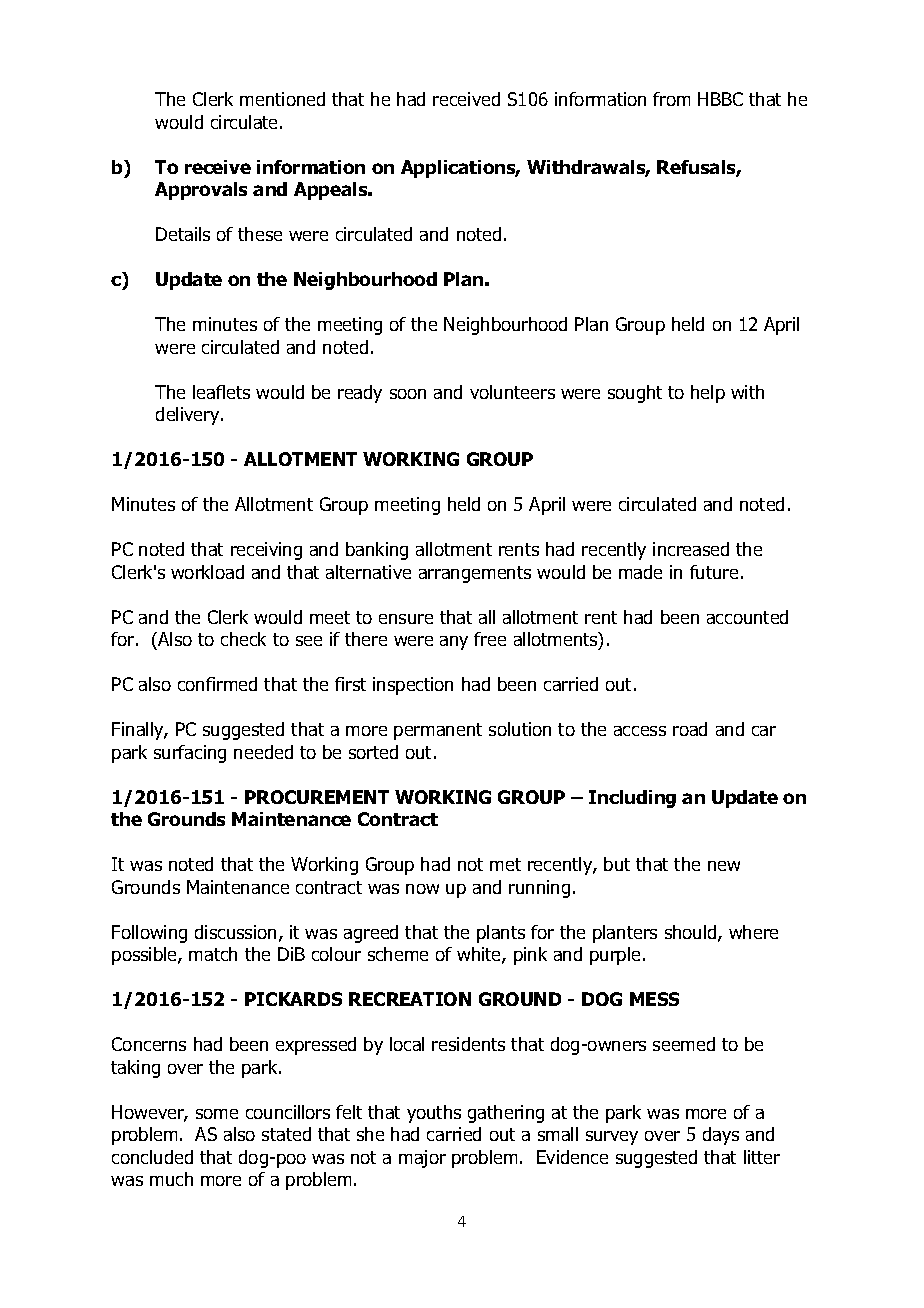 Image resolution: width=924 pixels, height=1308 pixels. I want to click on mentioned, so click(282, 99).
